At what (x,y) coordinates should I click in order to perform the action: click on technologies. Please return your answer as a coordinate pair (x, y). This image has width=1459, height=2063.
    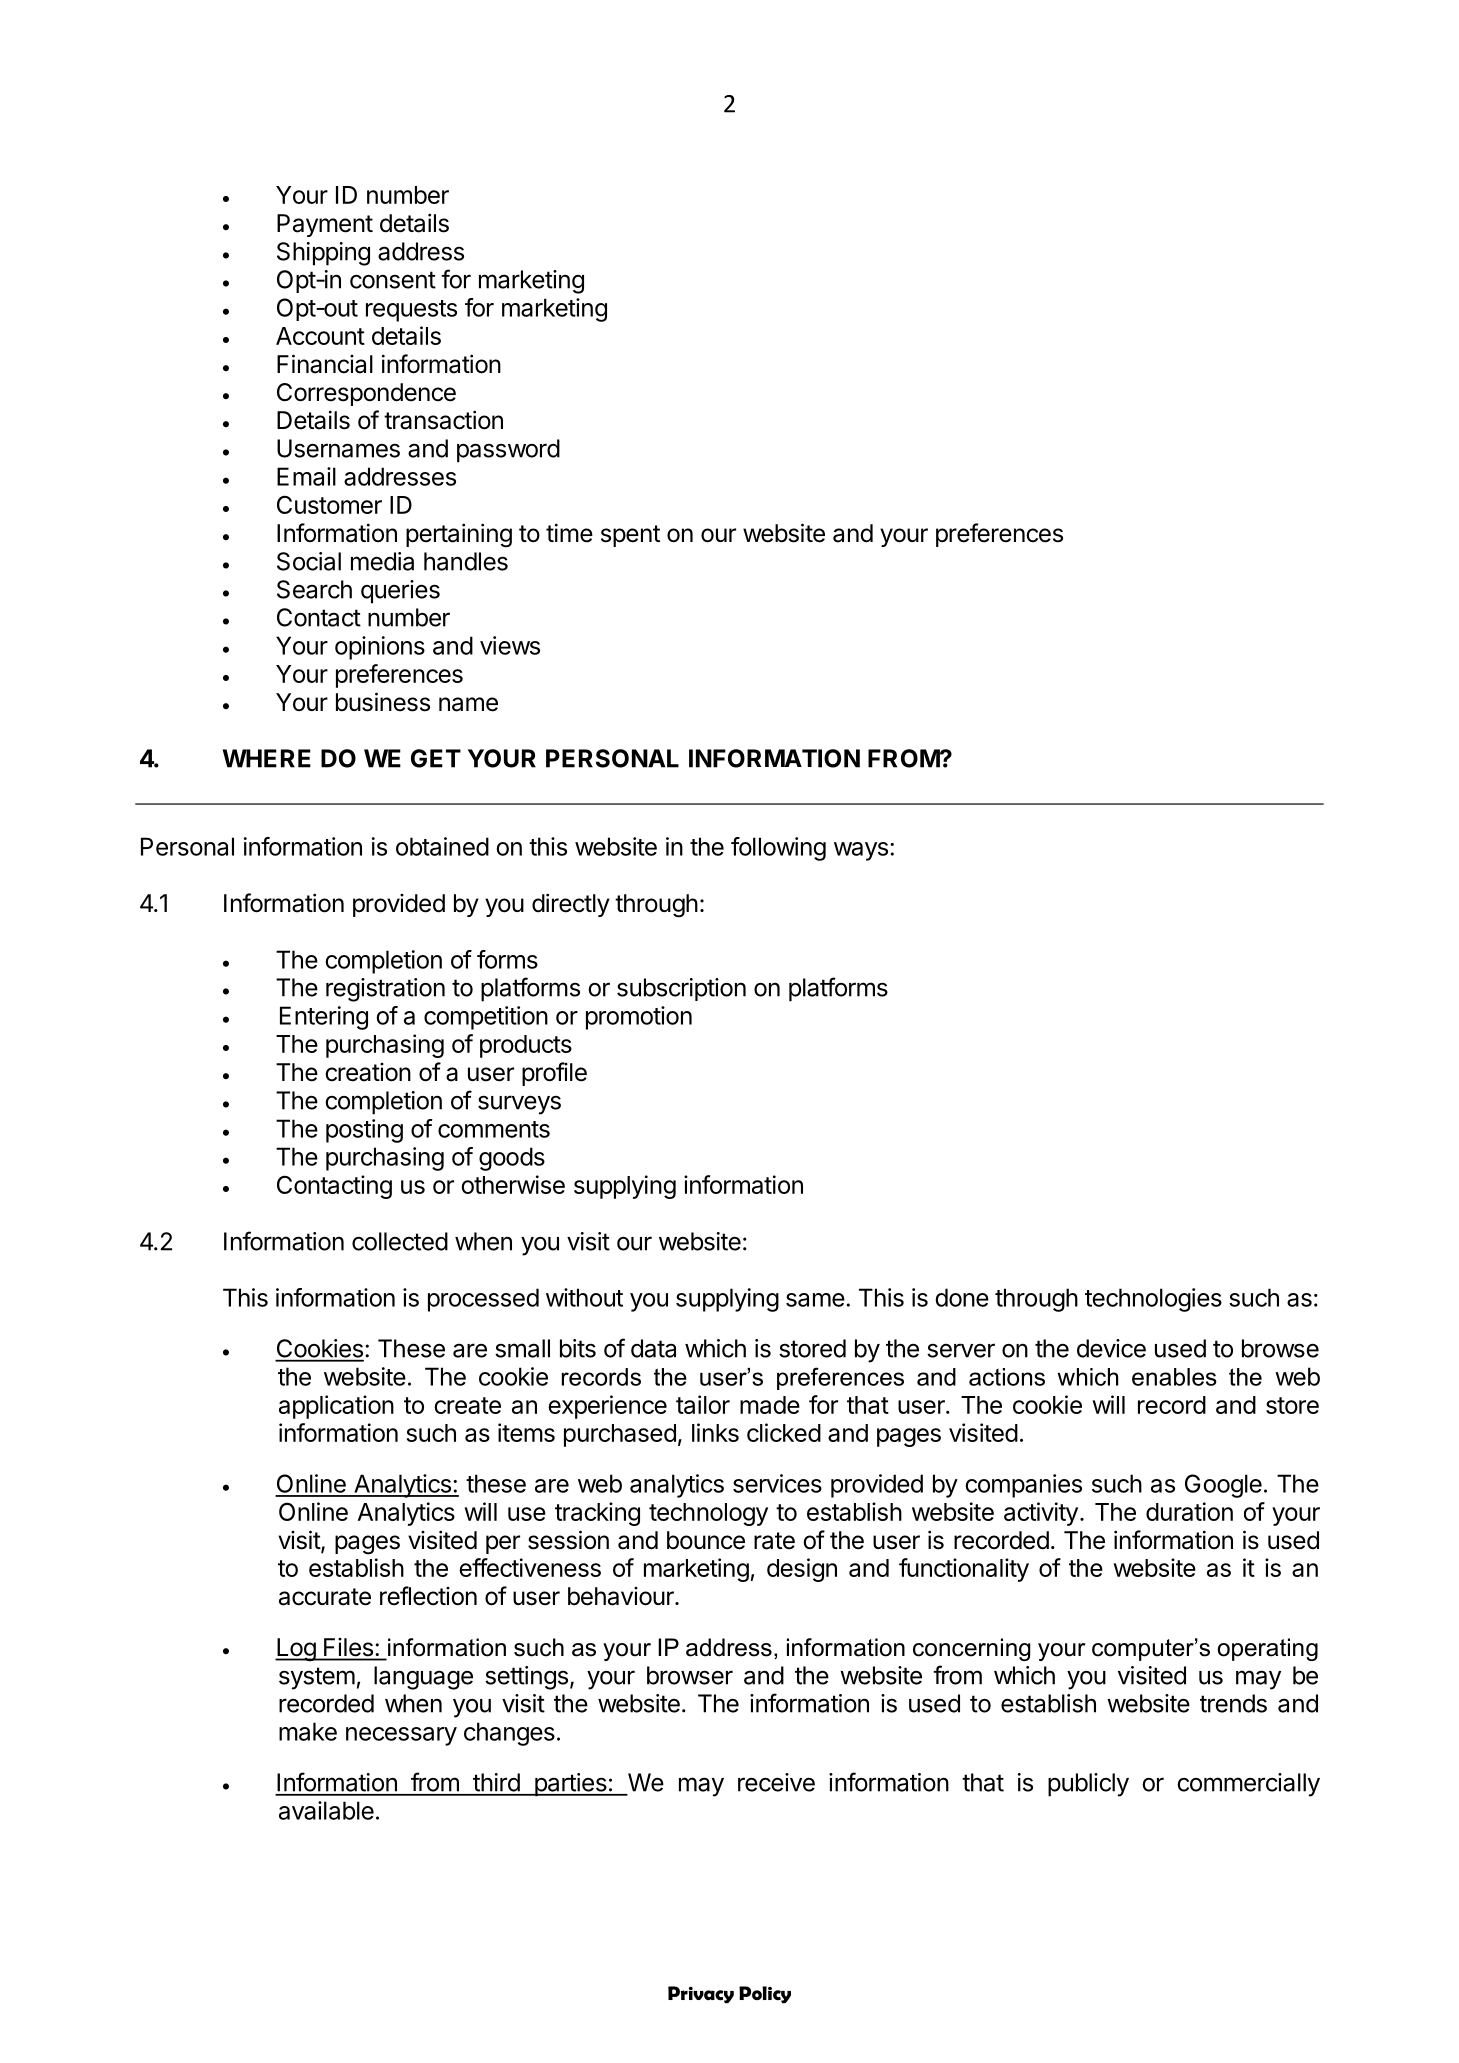
    Looking at the image, I should click on (1153, 1300).
